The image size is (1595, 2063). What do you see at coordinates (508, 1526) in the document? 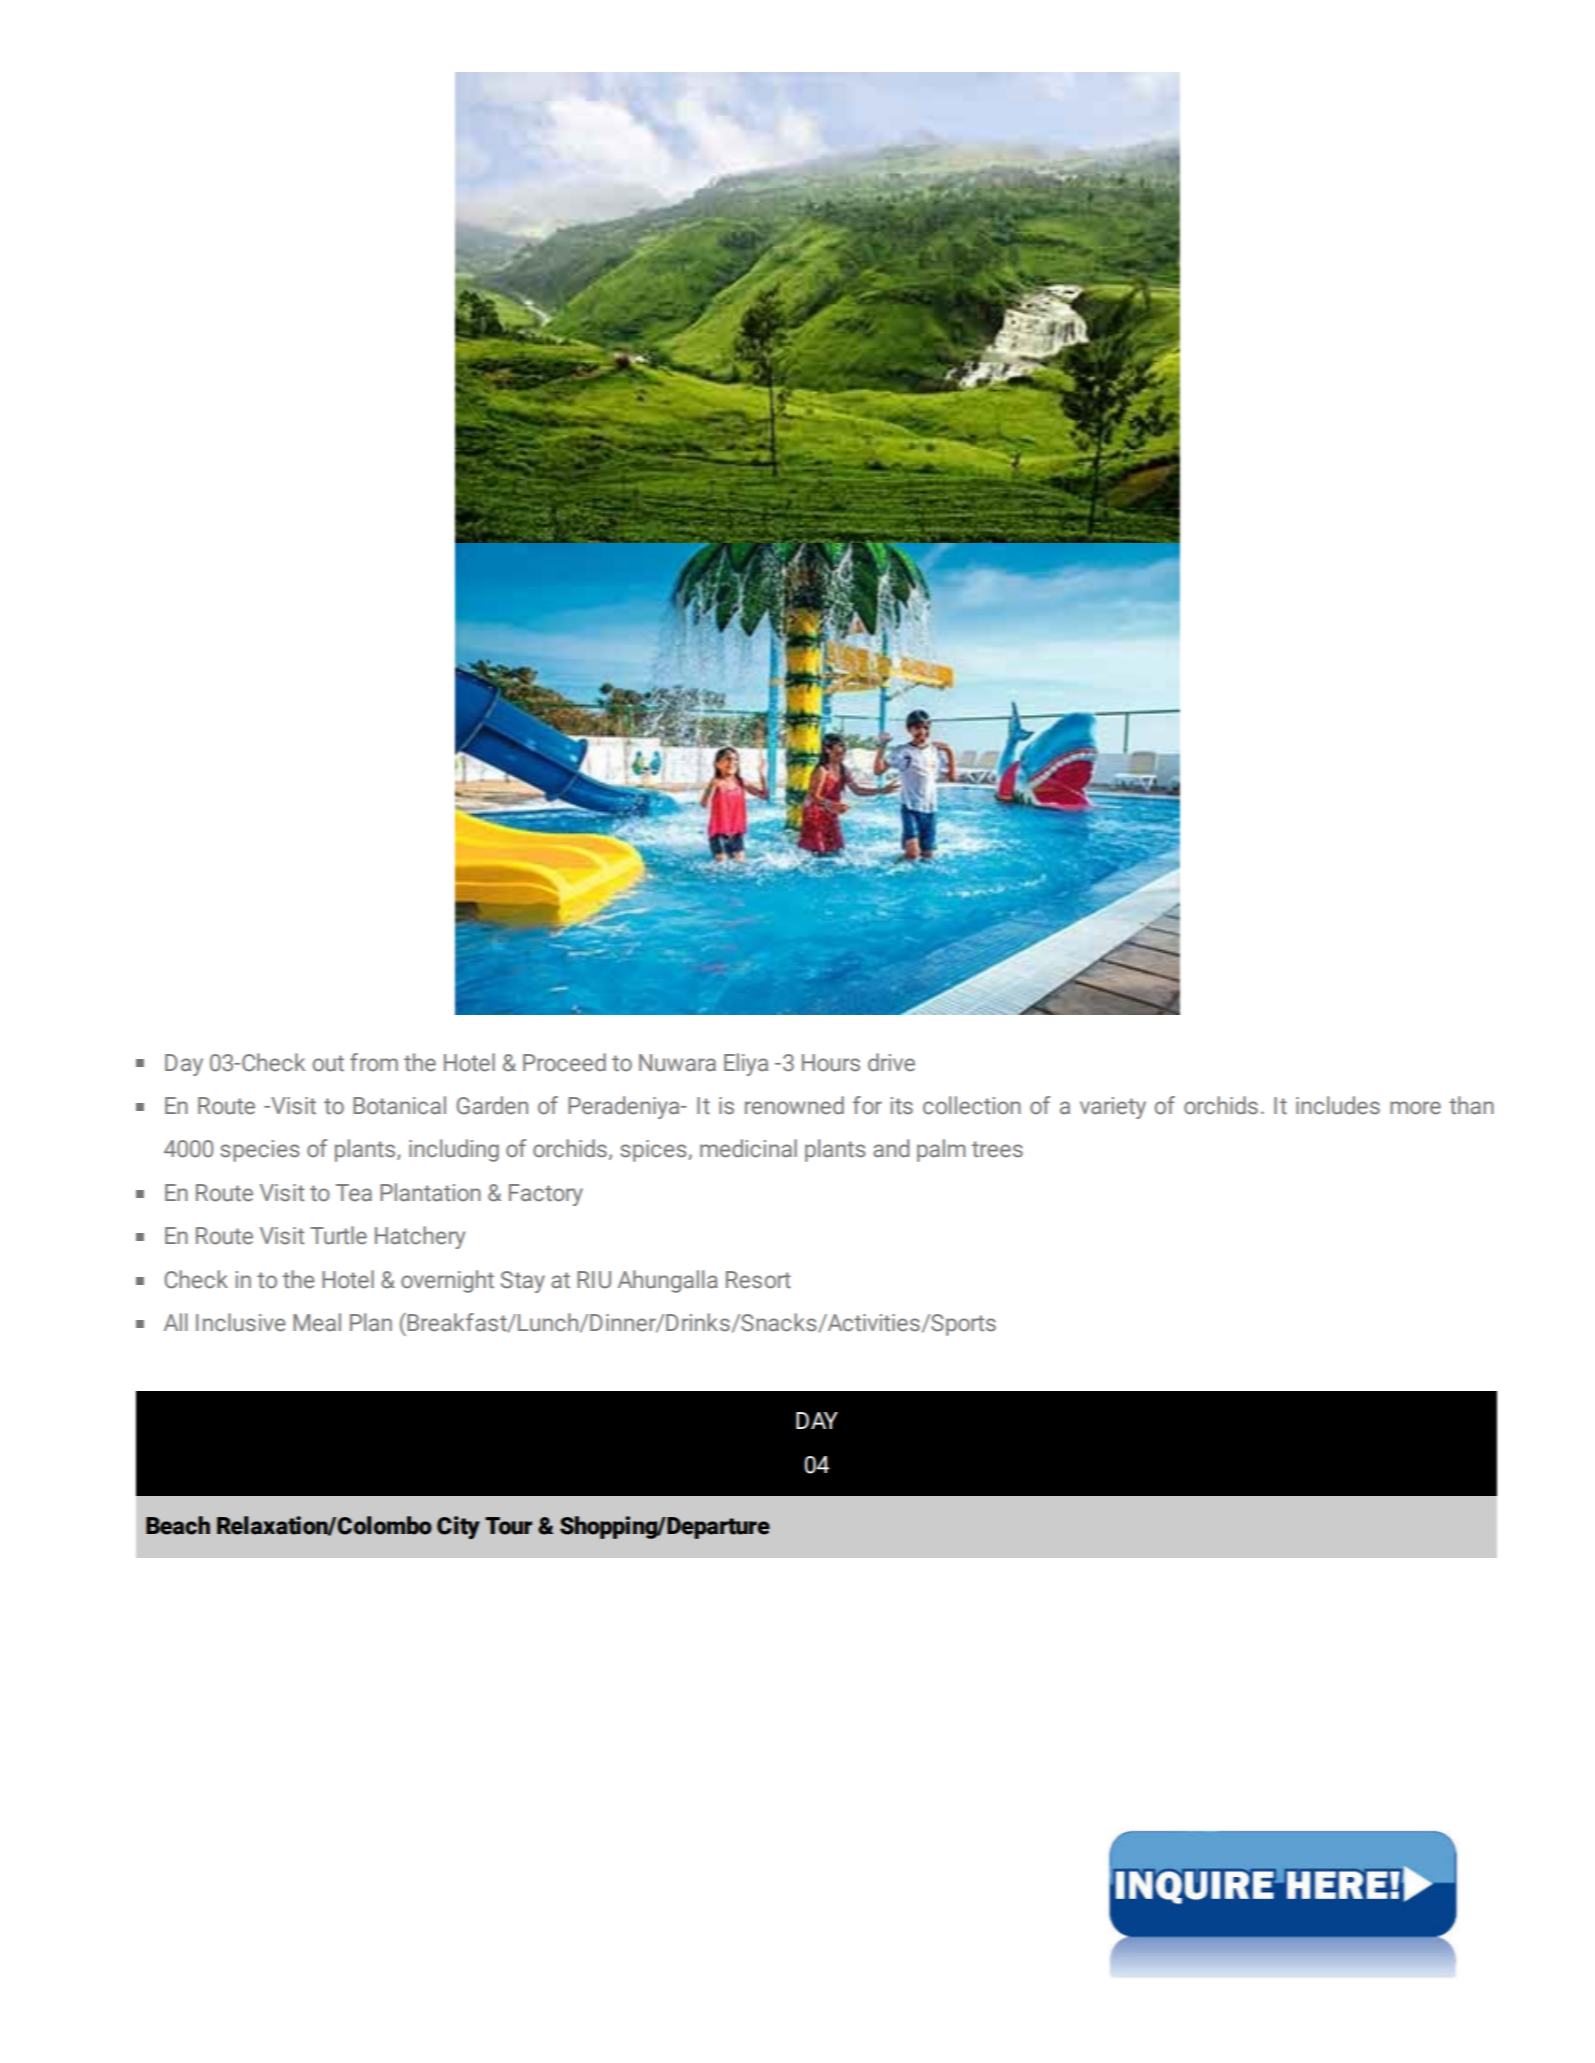
I see `Tour` at bounding box center [508, 1526].
